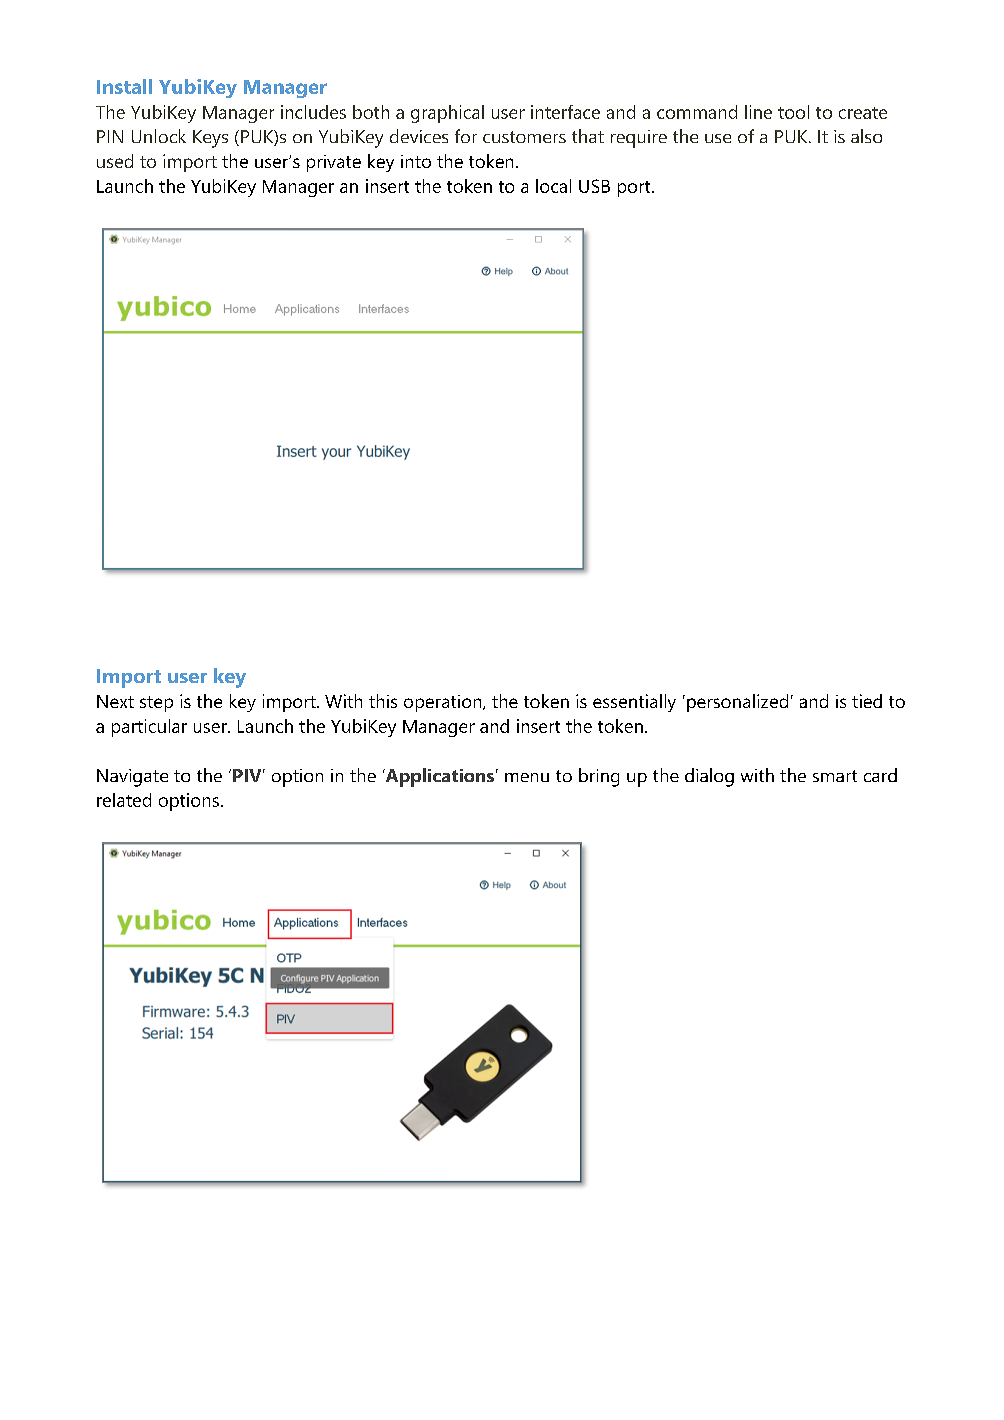 This screenshot has width=1004, height=1420. Describe the element at coordinates (793, 112) in the screenshot. I see `tool` at that location.
